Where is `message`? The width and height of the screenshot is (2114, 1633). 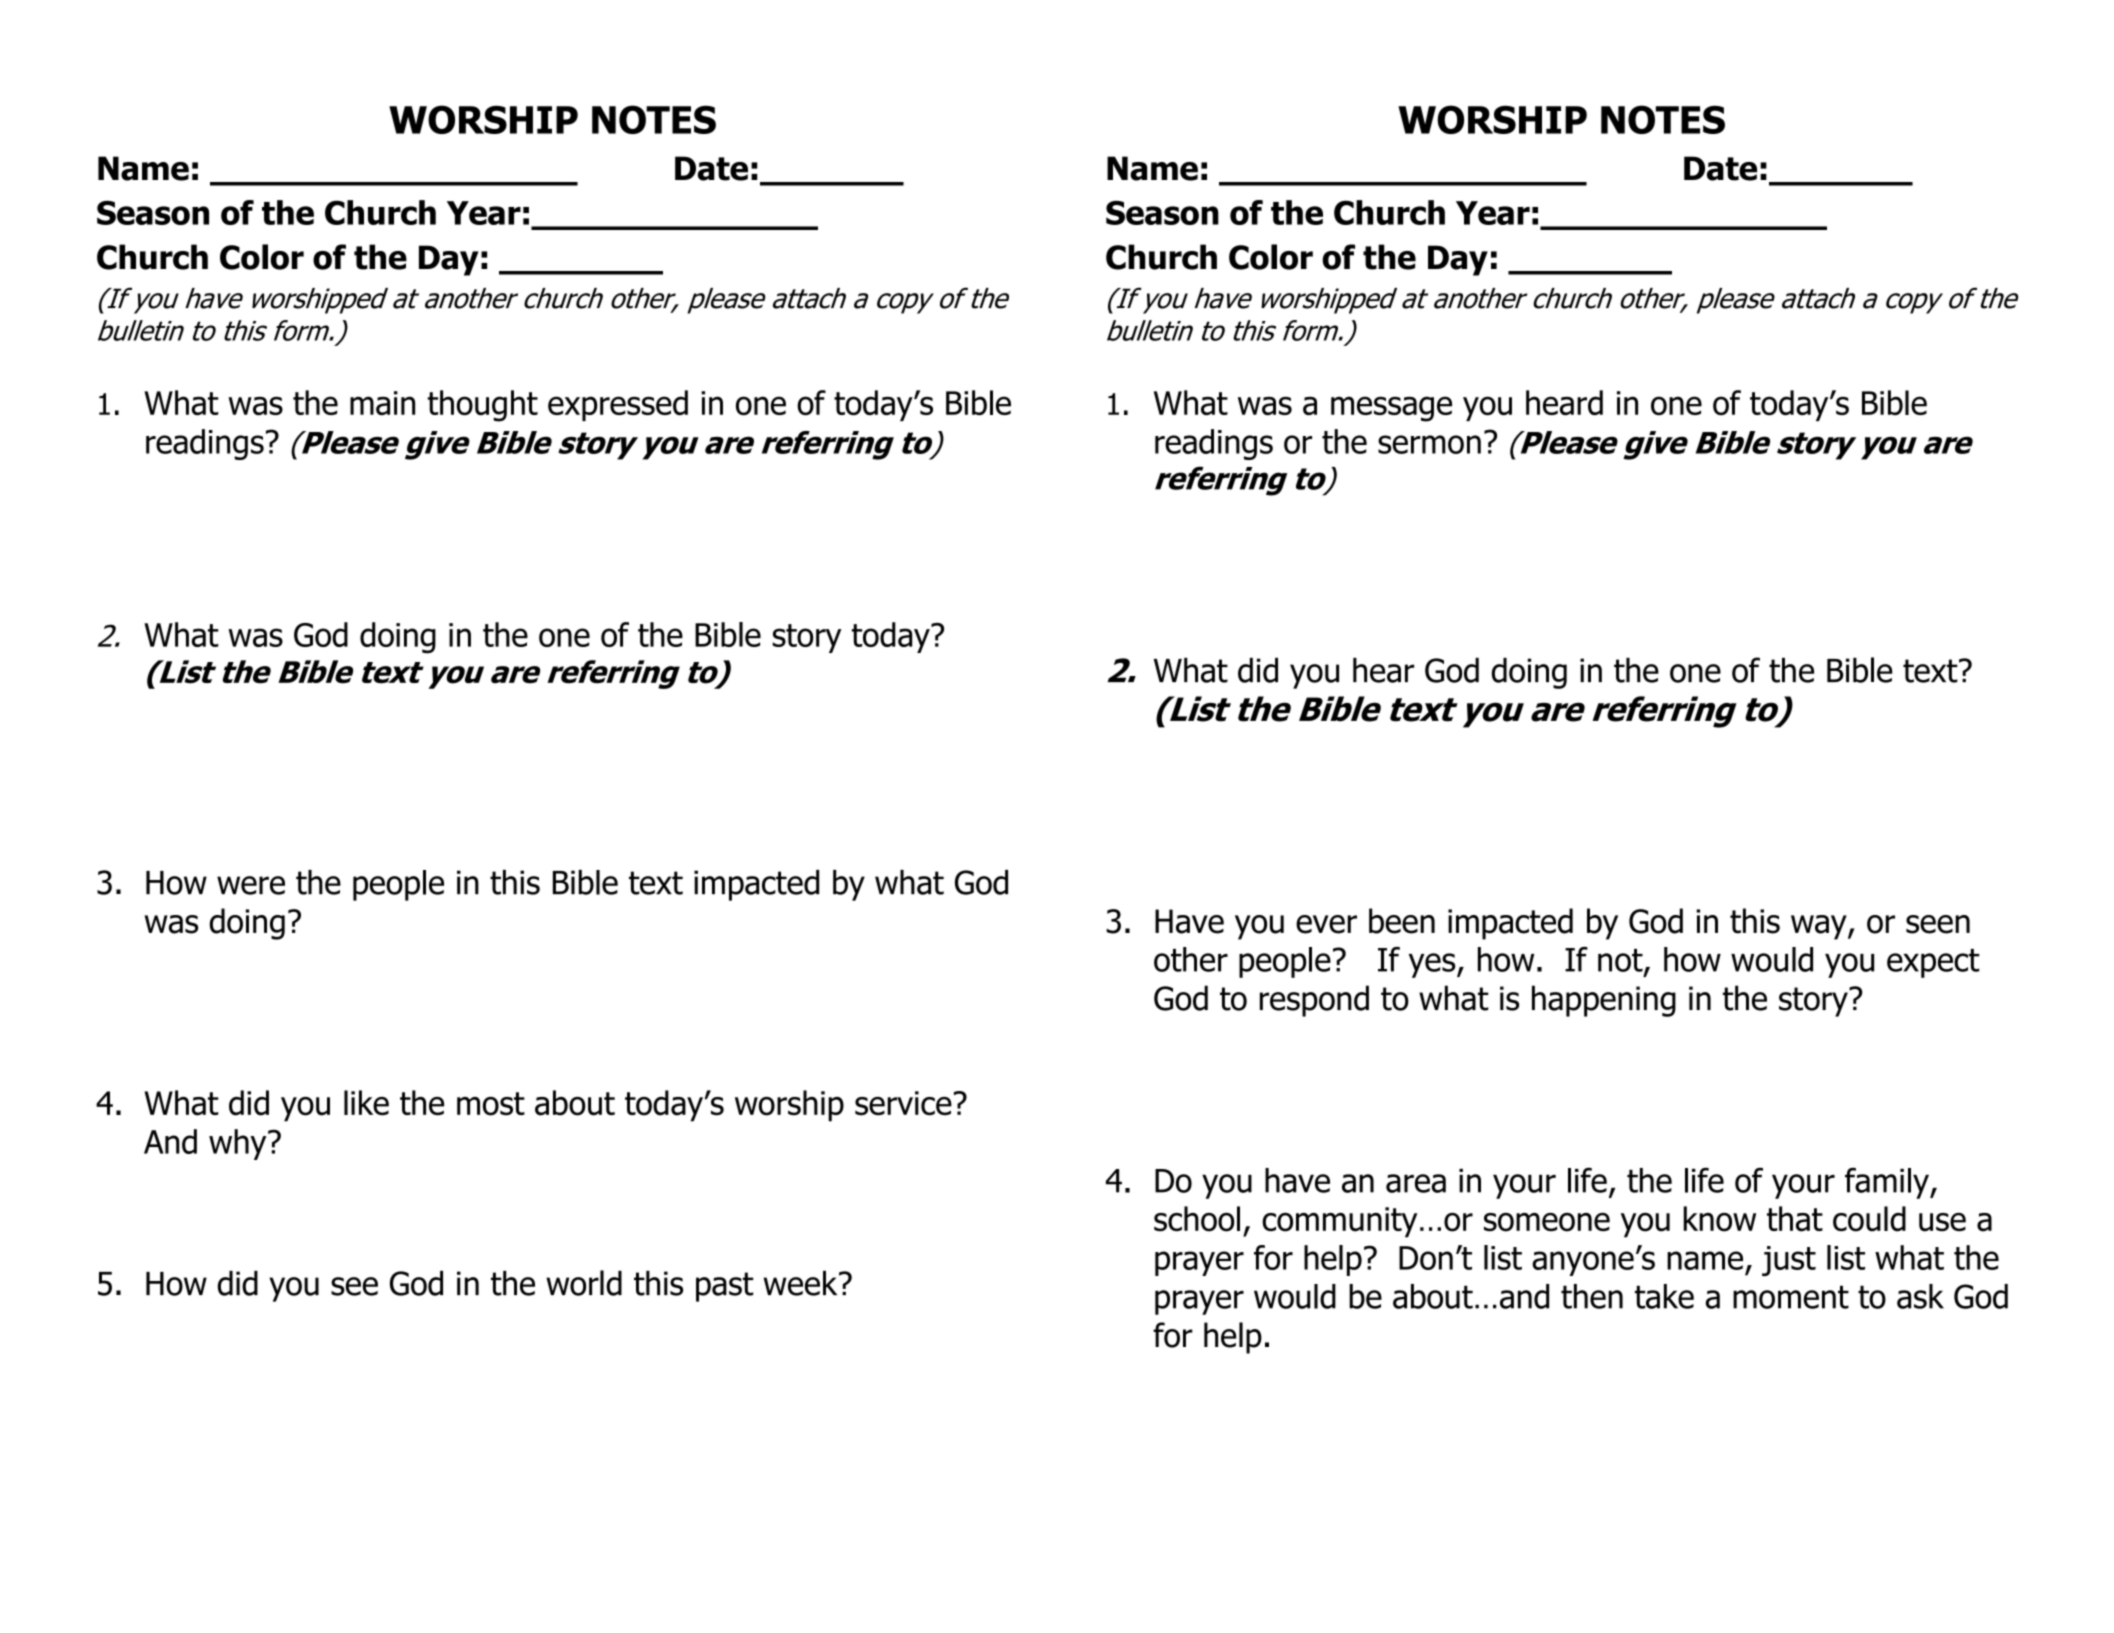
message is located at coordinates (1391, 409).
